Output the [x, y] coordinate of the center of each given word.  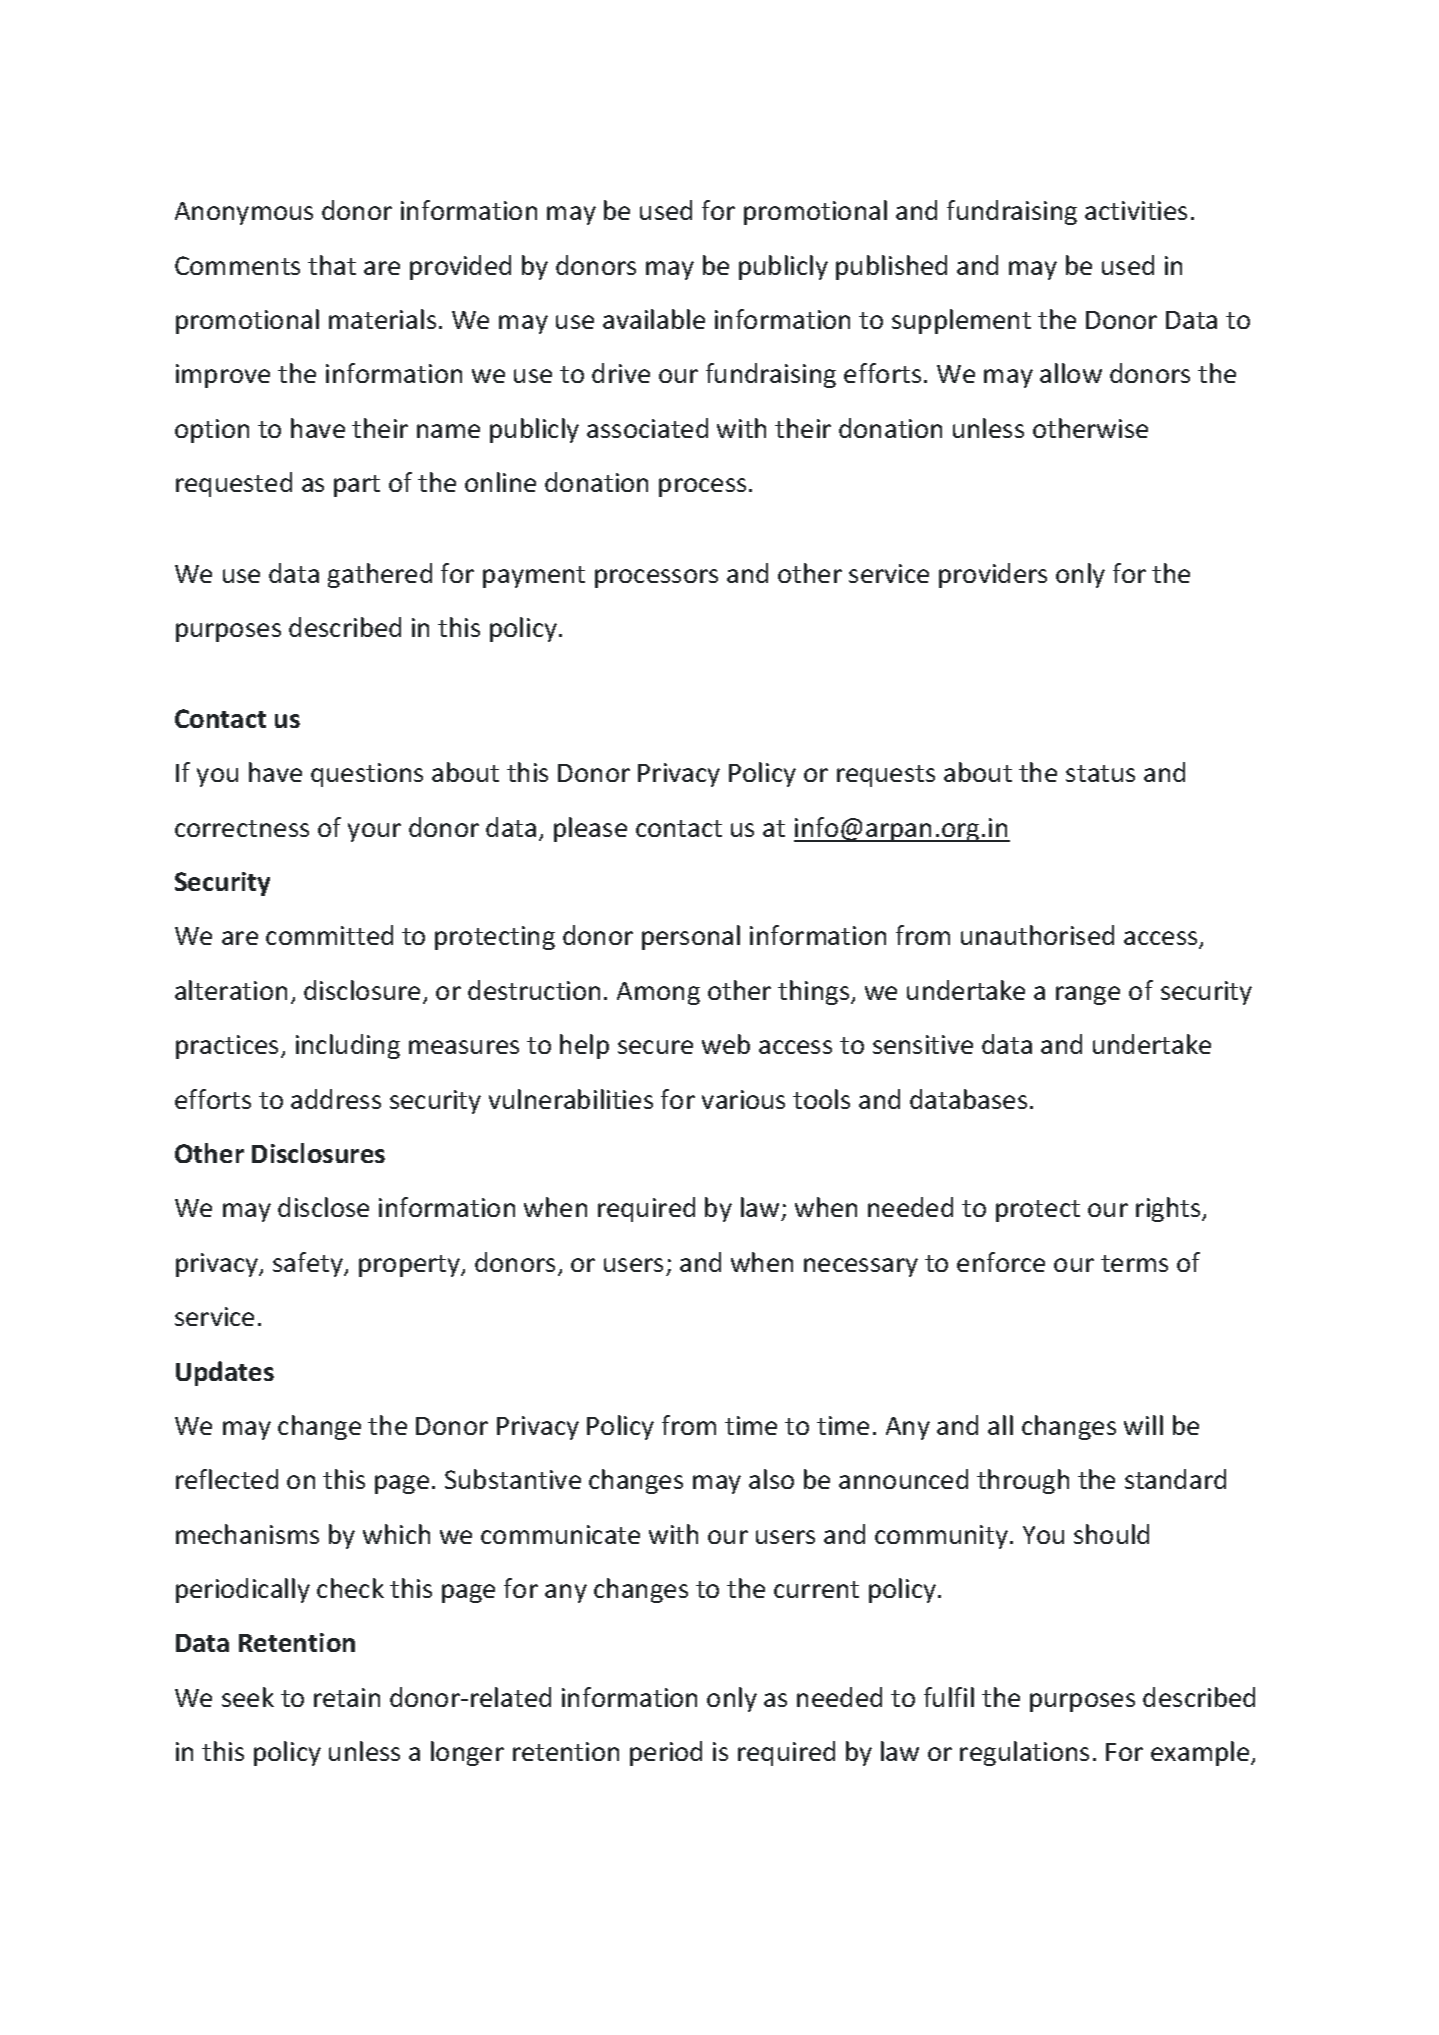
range [1088, 995]
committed [329, 935]
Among [658, 993]
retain [347, 1697]
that [332, 265]
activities [1136, 210]
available [654, 319]
